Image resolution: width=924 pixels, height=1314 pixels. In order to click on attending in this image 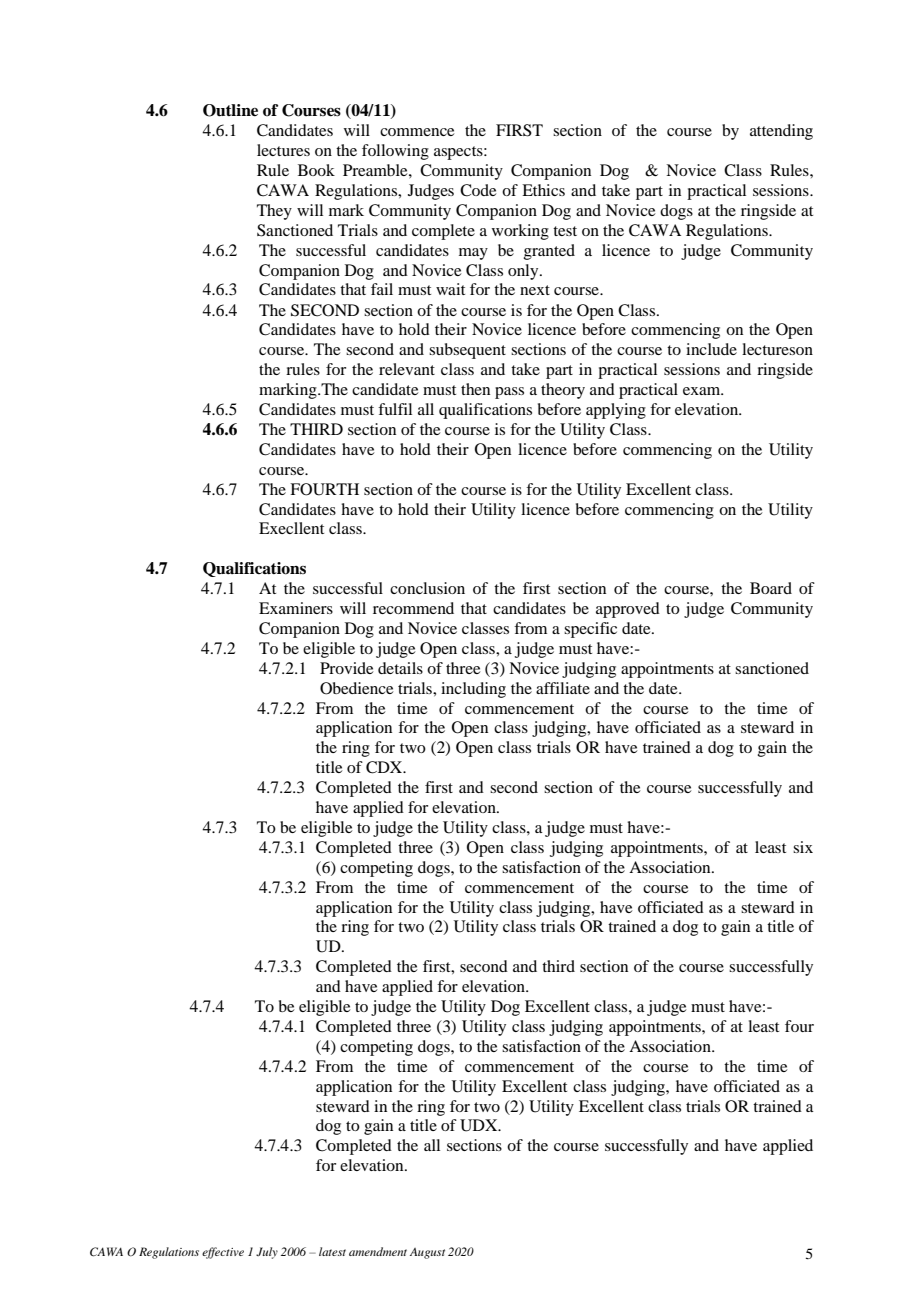, I will do `click(781, 132)`.
